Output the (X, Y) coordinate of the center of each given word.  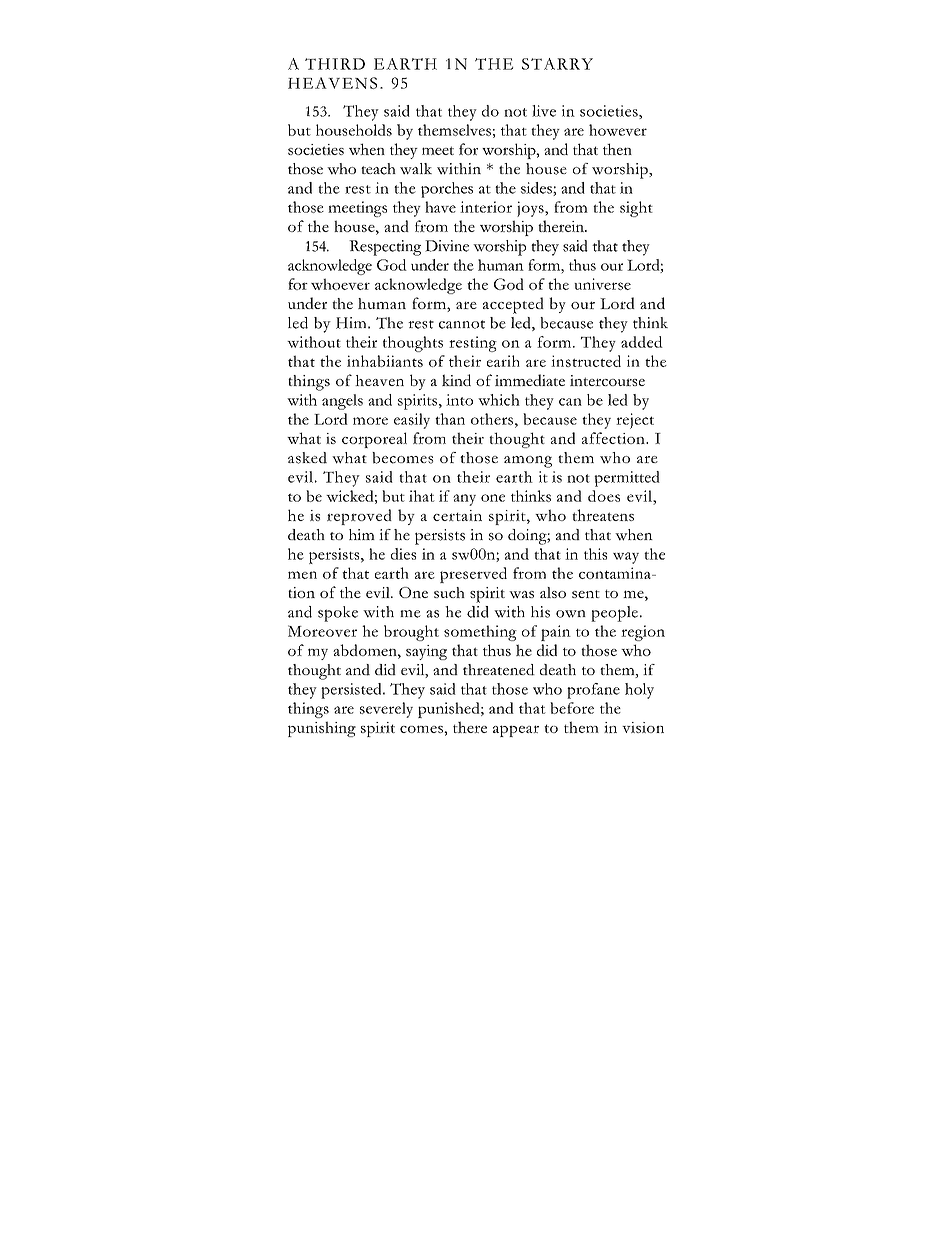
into (459, 400)
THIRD (335, 64)
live (544, 111)
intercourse (607, 380)
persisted (352, 691)
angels (342, 402)
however (618, 130)
